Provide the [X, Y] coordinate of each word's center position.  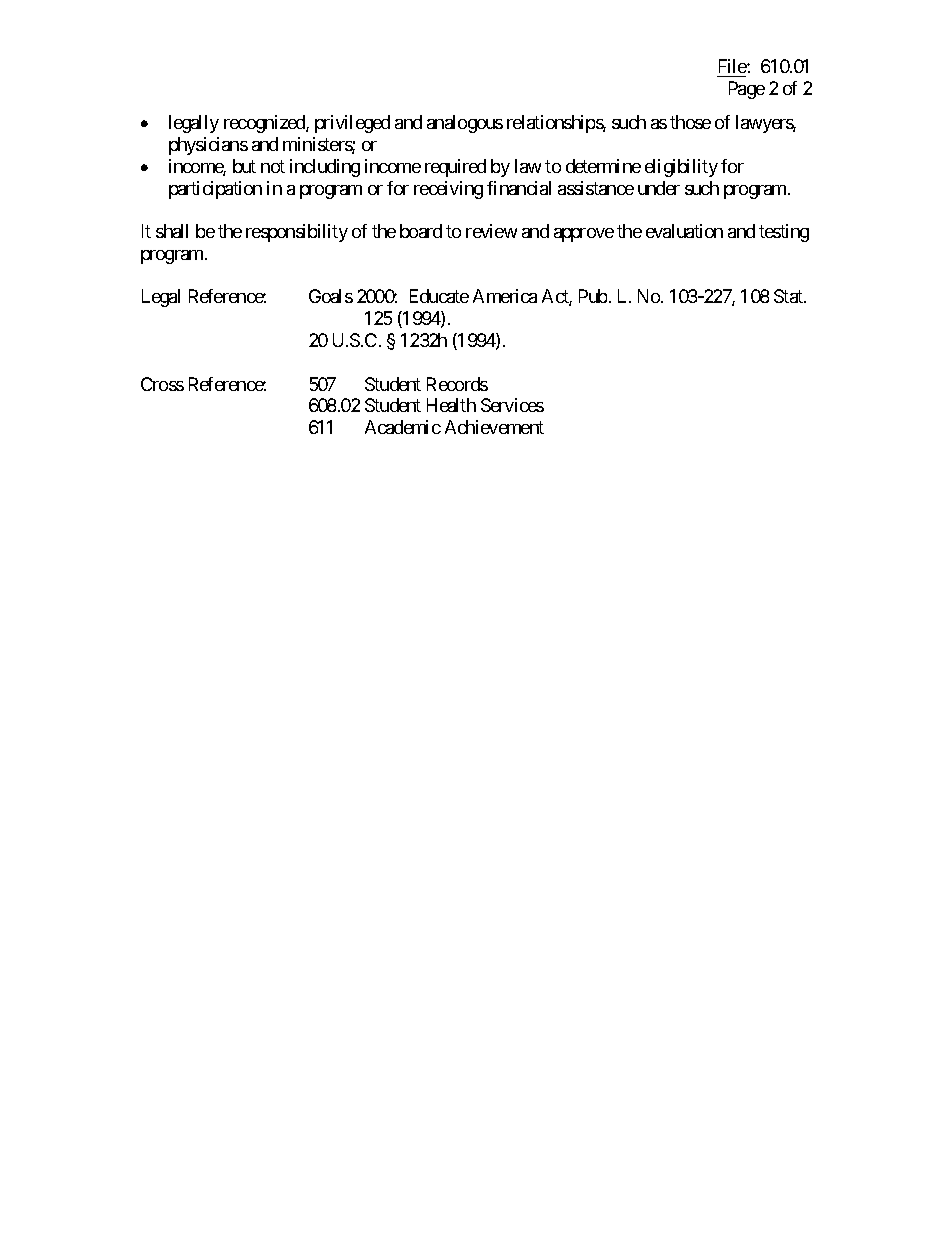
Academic [403, 427]
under [659, 188]
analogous [465, 124]
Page [747, 90]
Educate [439, 296]
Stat [789, 296]
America [505, 296]
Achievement [494, 427]
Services [512, 405]
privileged [352, 124]
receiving [448, 190]
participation [215, 190]
